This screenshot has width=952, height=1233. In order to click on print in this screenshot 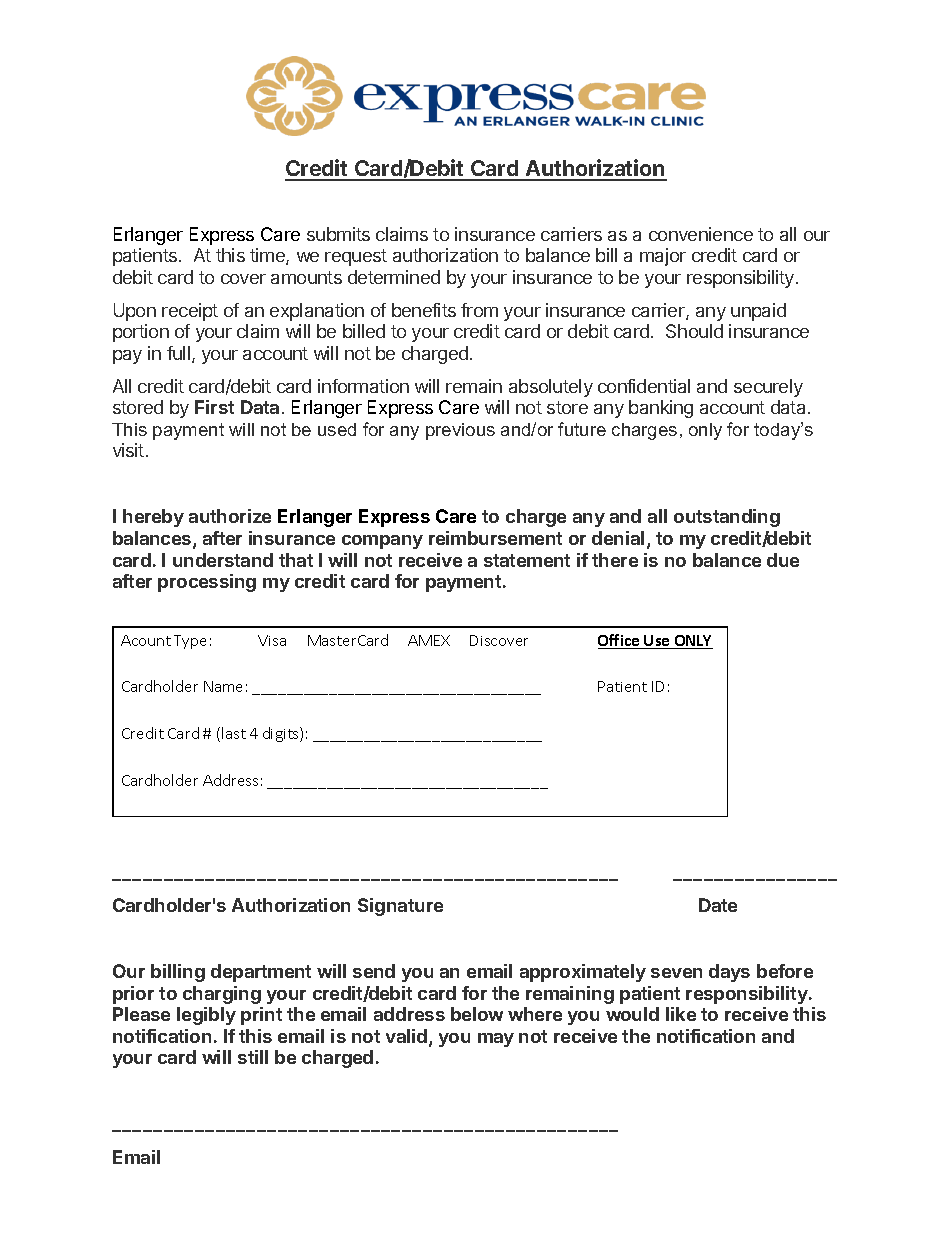, I will do `click(261, 1016)`.
